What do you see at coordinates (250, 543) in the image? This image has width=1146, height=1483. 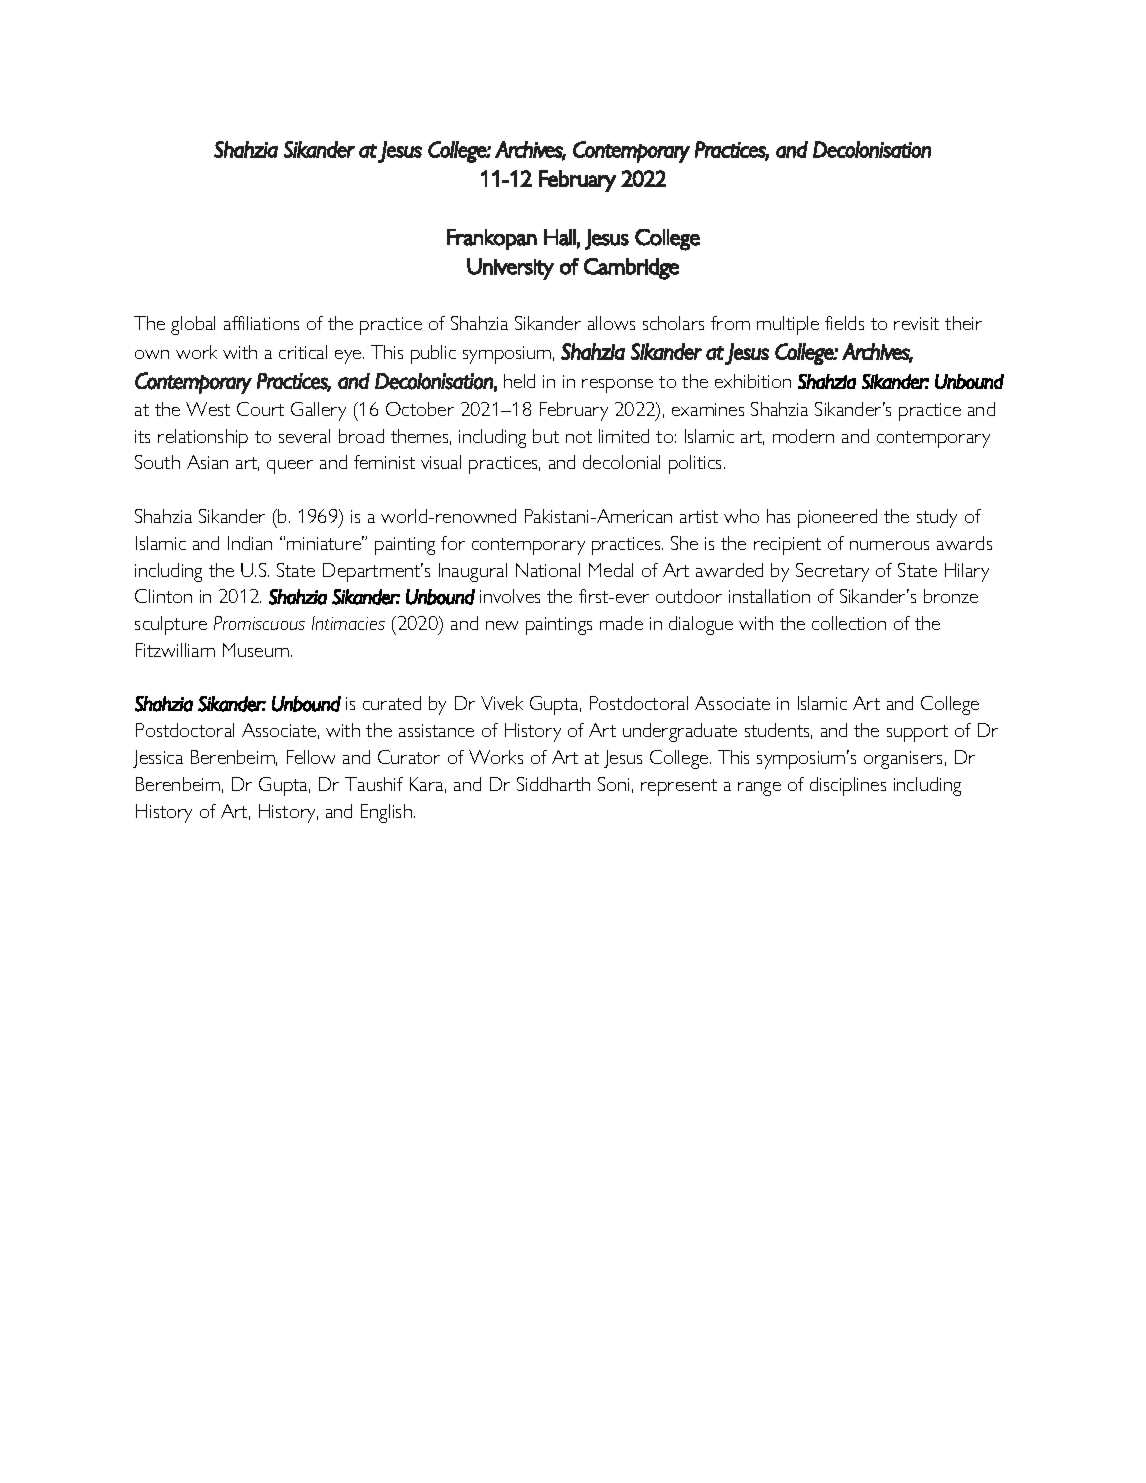 I see `Indian` at bounding box center [250, 543].
